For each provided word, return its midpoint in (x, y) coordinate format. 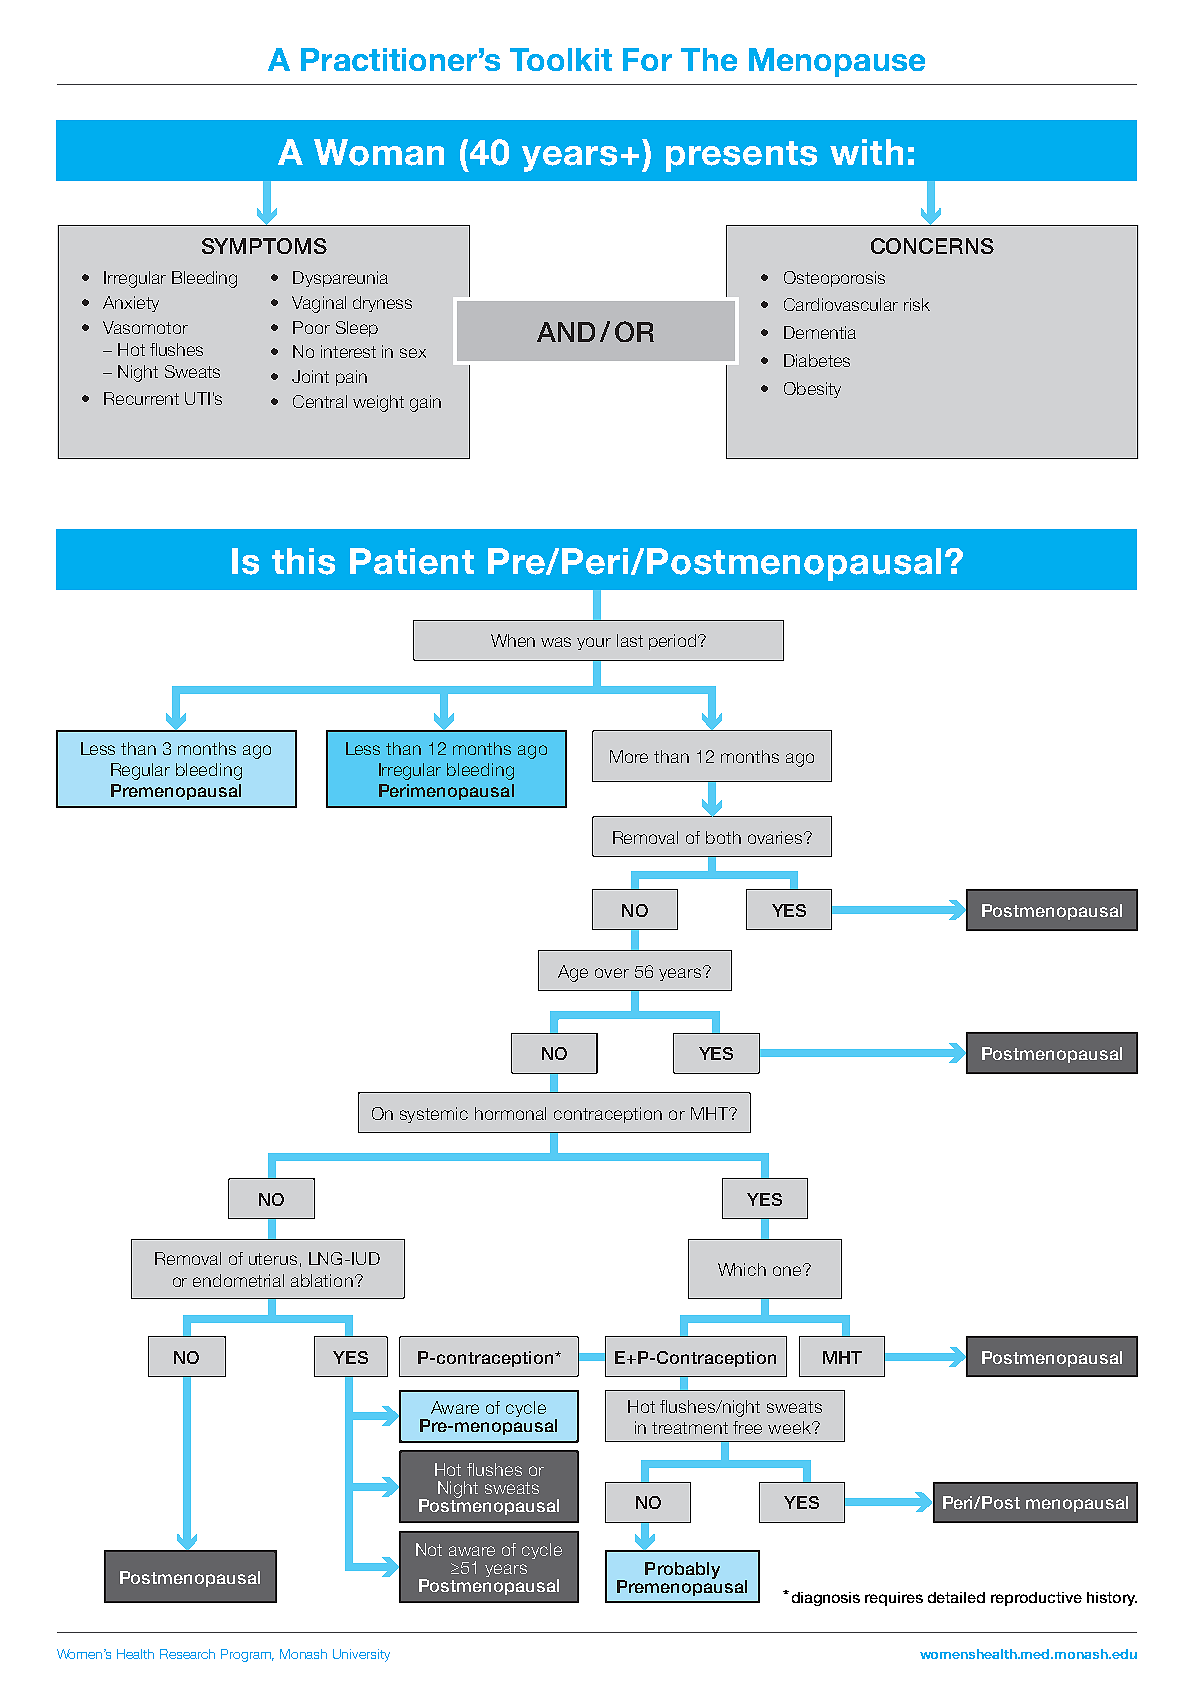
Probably (682, 1570)
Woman (379, 152)
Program (247, 1655)
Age (573, 973)
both (723, 837)
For (647, 59)
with (866, 152)
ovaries (776, 837)
